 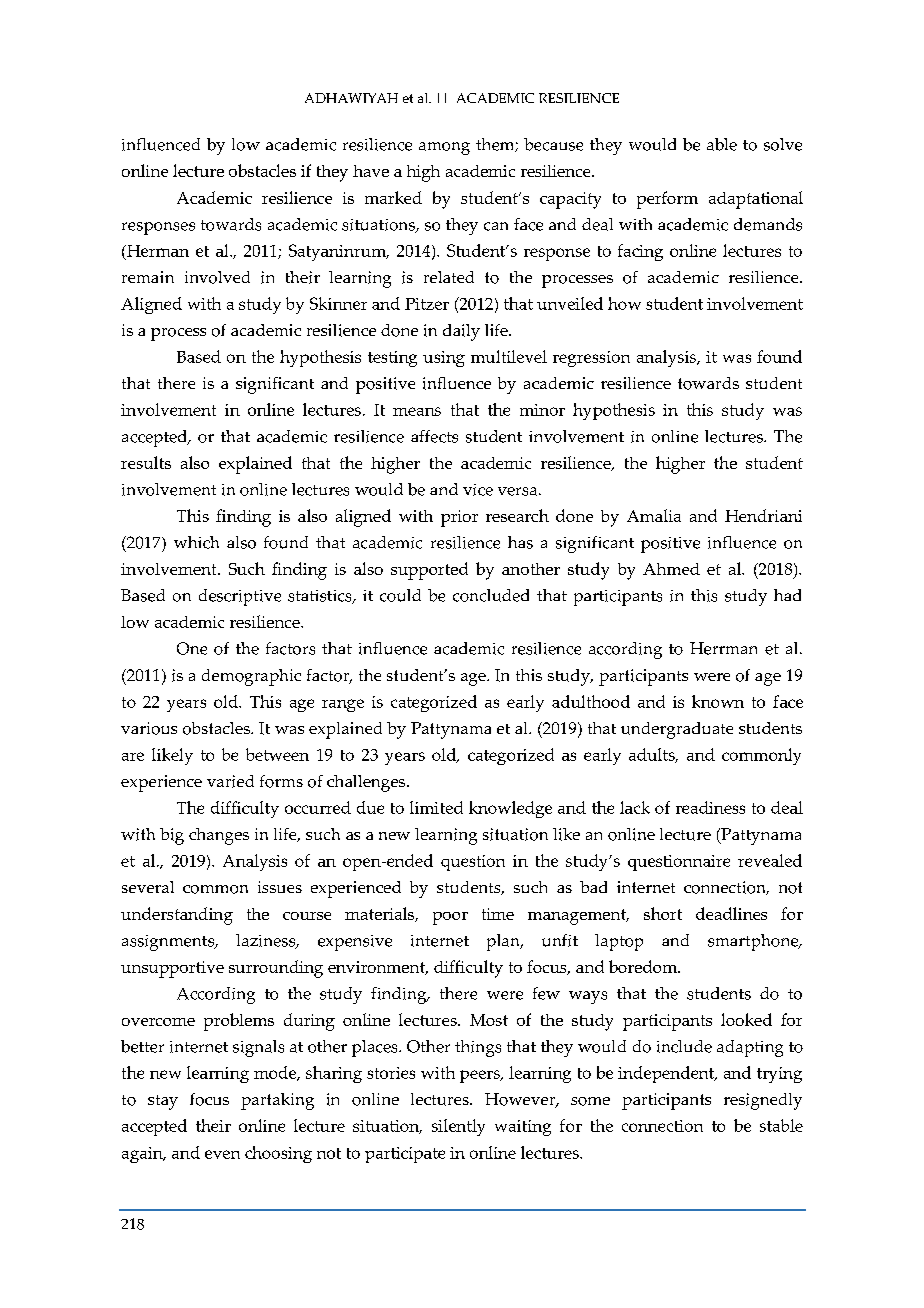 I want to click on Herman, so click(x=157, y=252).
